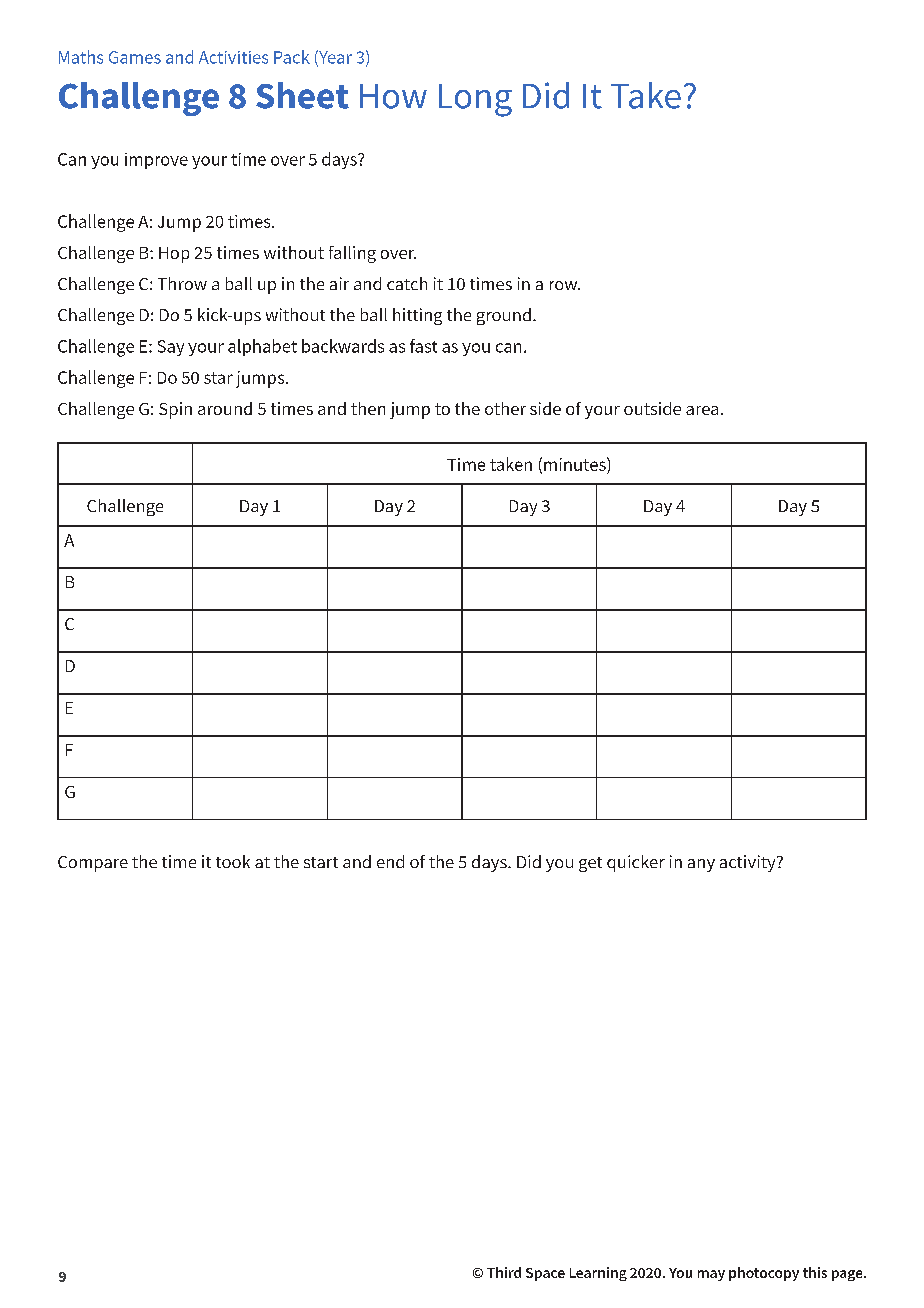 The image size is (924, 1308). I want to click on get, so click(590, 864).
